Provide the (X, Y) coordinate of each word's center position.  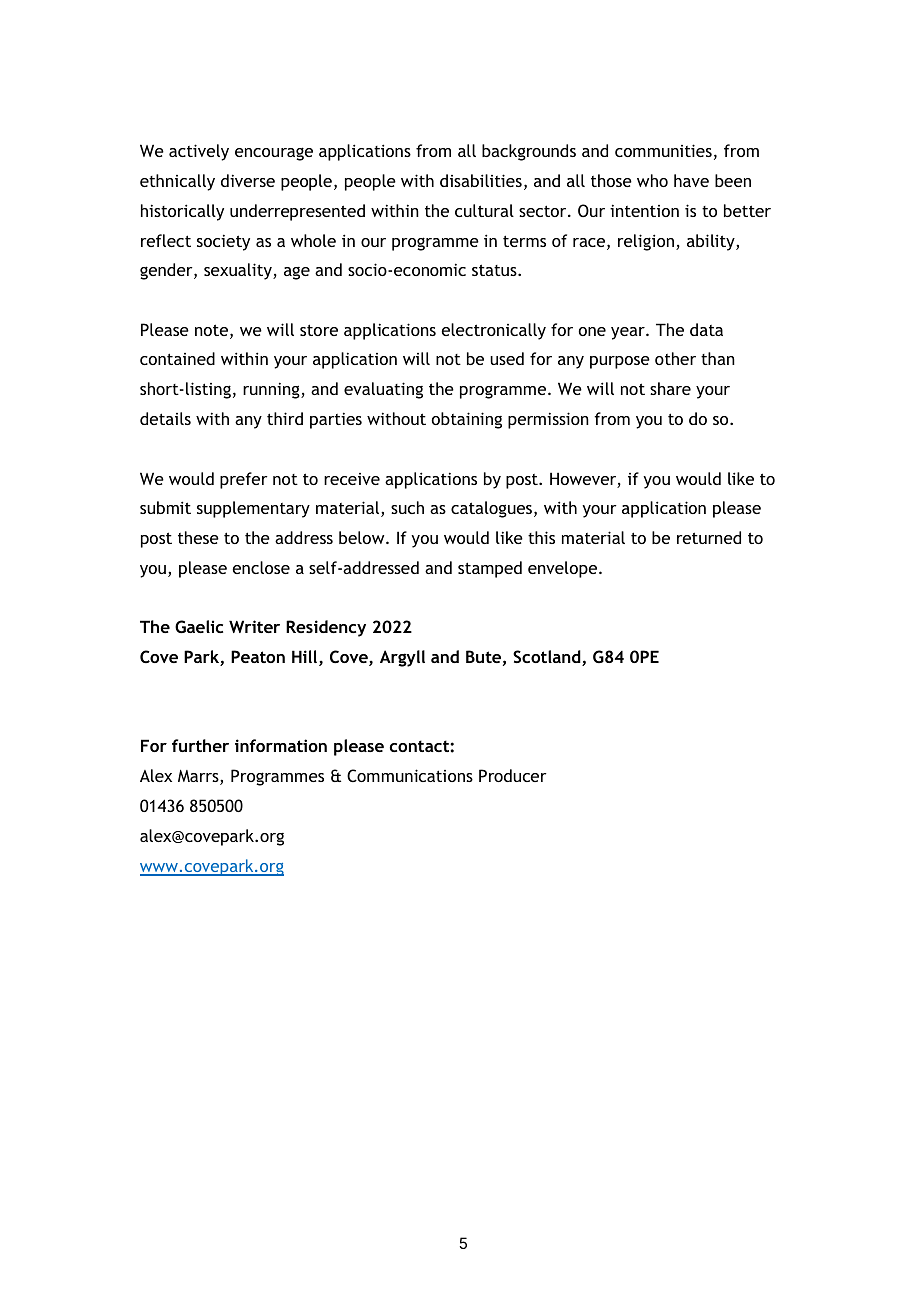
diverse (248, 180)
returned (709, 537)
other (675, 358)
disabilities (481, 180)
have (691, 180)
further (200, 745)
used (507, 358)
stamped (490, 569)
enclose (261, 567)
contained (177, 358)
